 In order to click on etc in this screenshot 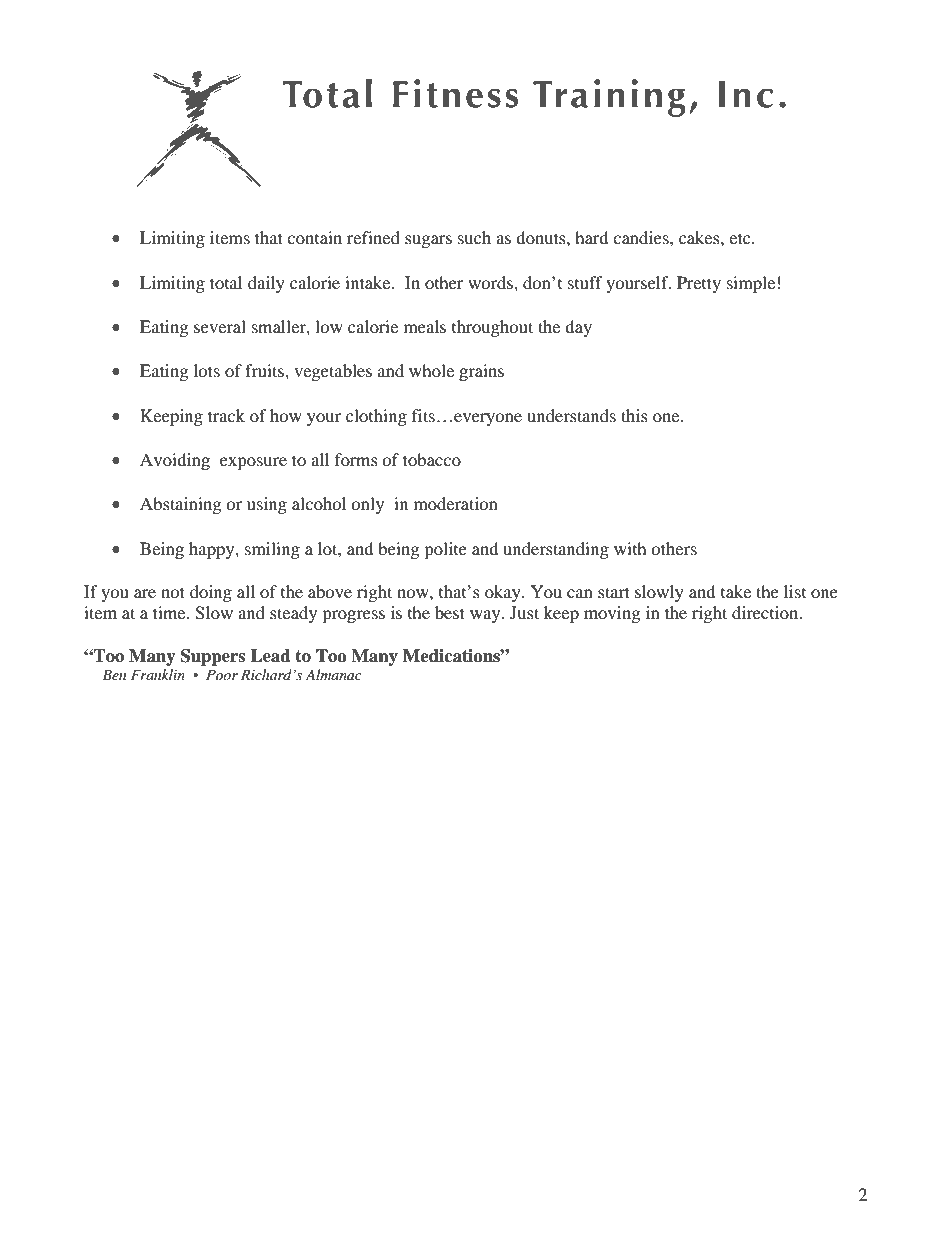, I will do `click(741, 238)`.
